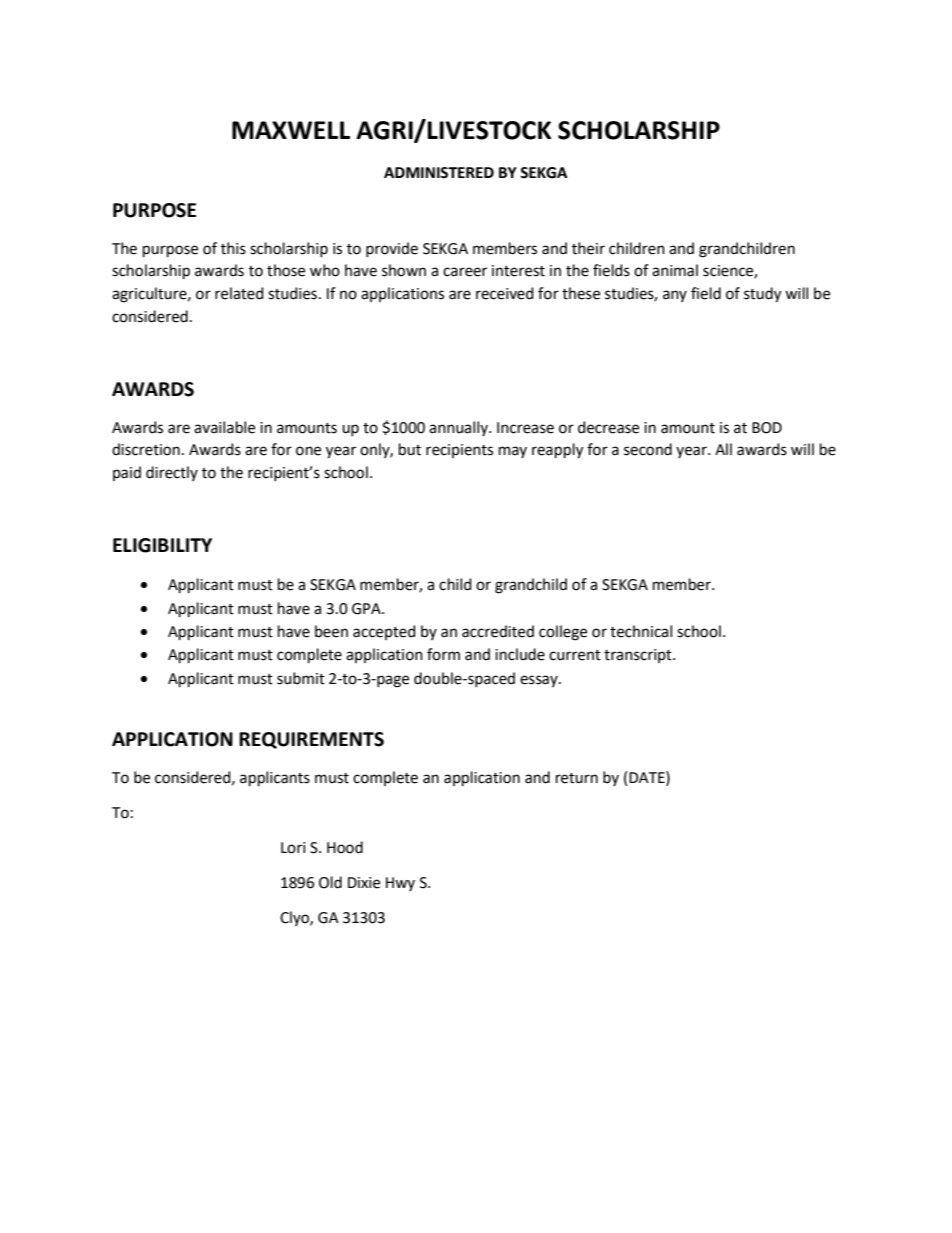 The width and height of the screenshot is (952, 1233). I want to click on form, so click(443, 654).
